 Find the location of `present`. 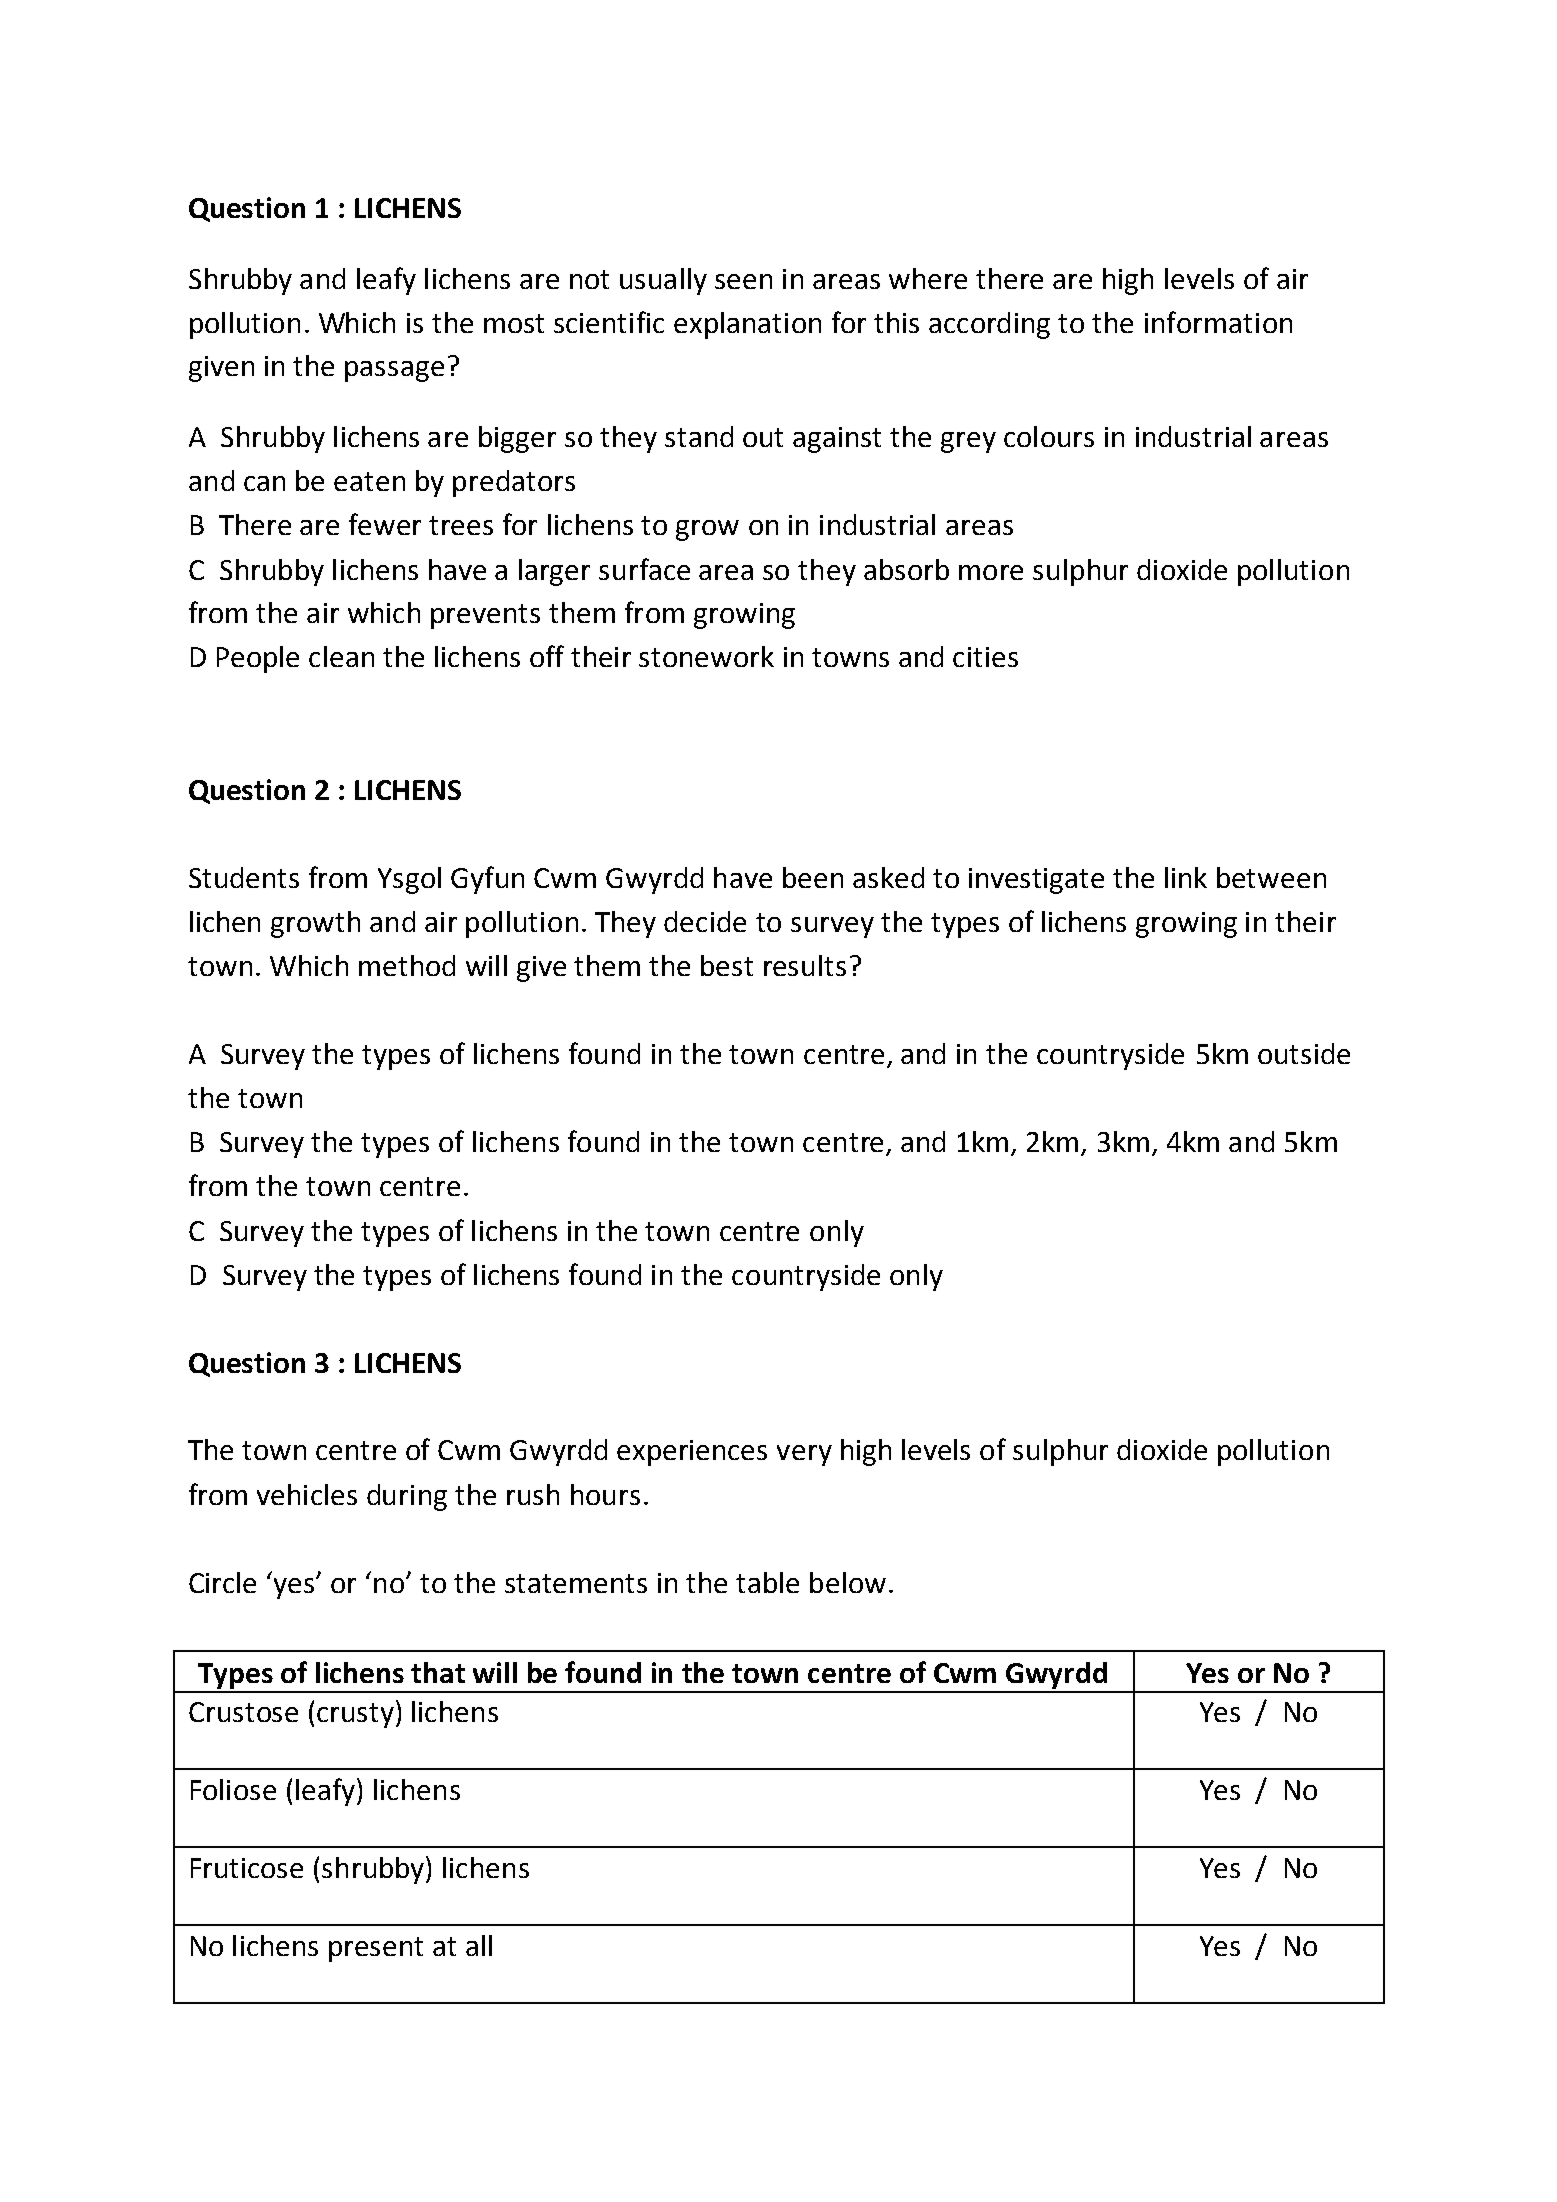

present is located at coordinates (376, 1949).
